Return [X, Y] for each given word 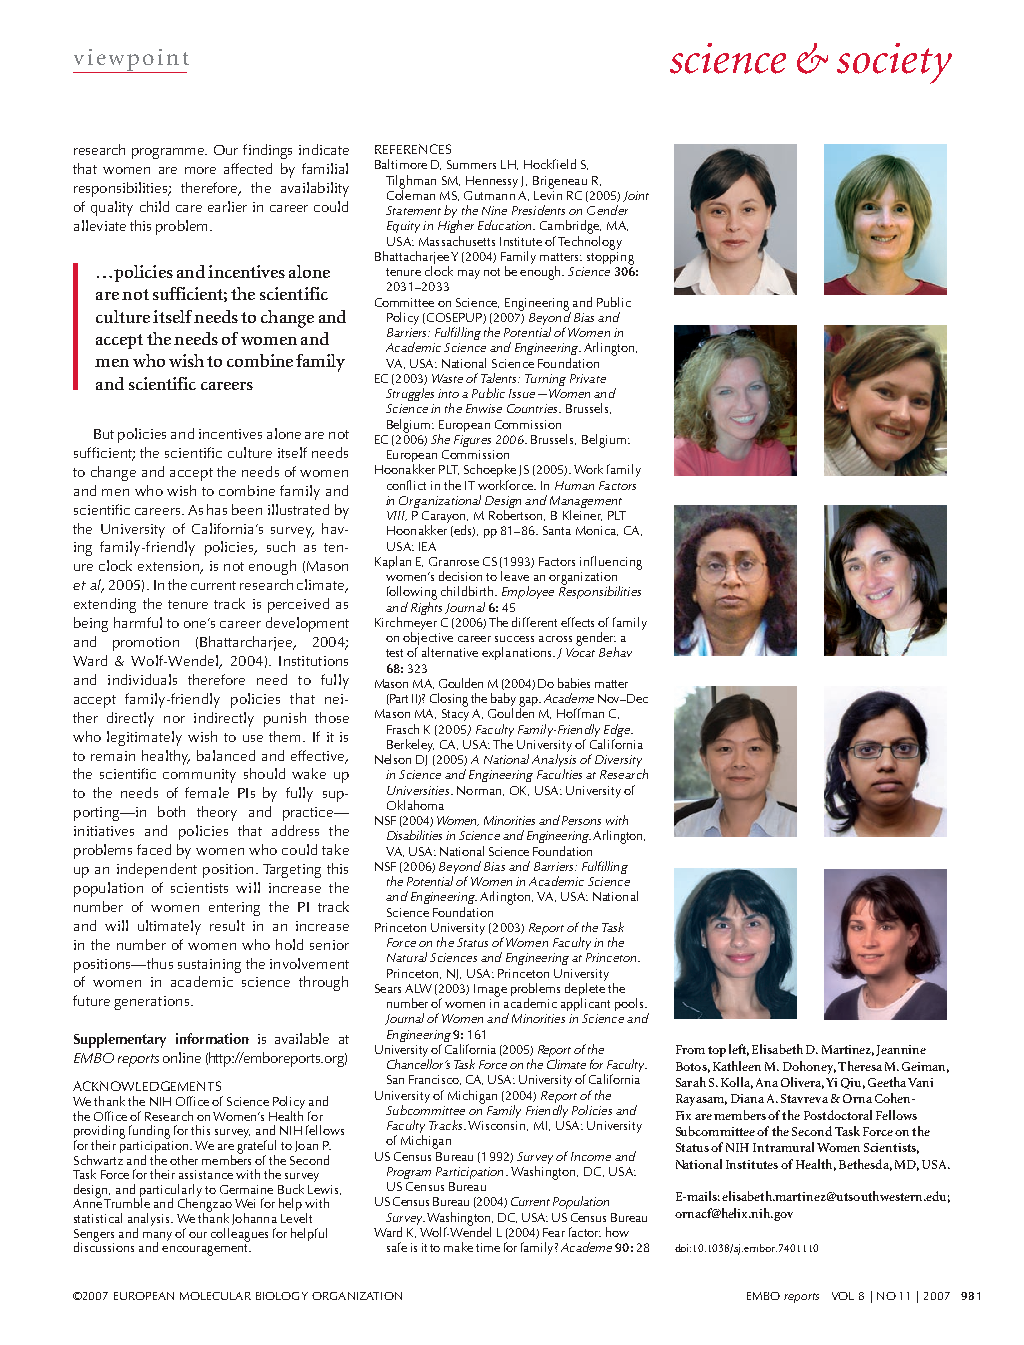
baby [503, 701]
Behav [615, 652]
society [894, 63]
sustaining [209, 966]
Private [588, 378]
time [488, 1247]
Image [490, 990]
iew [106, 57]
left [739, 1050]
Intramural [783, 1147]
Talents [500, 378]
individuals [142, 679]
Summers [471, 164]
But [104, 434]
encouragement [206, 1250]
